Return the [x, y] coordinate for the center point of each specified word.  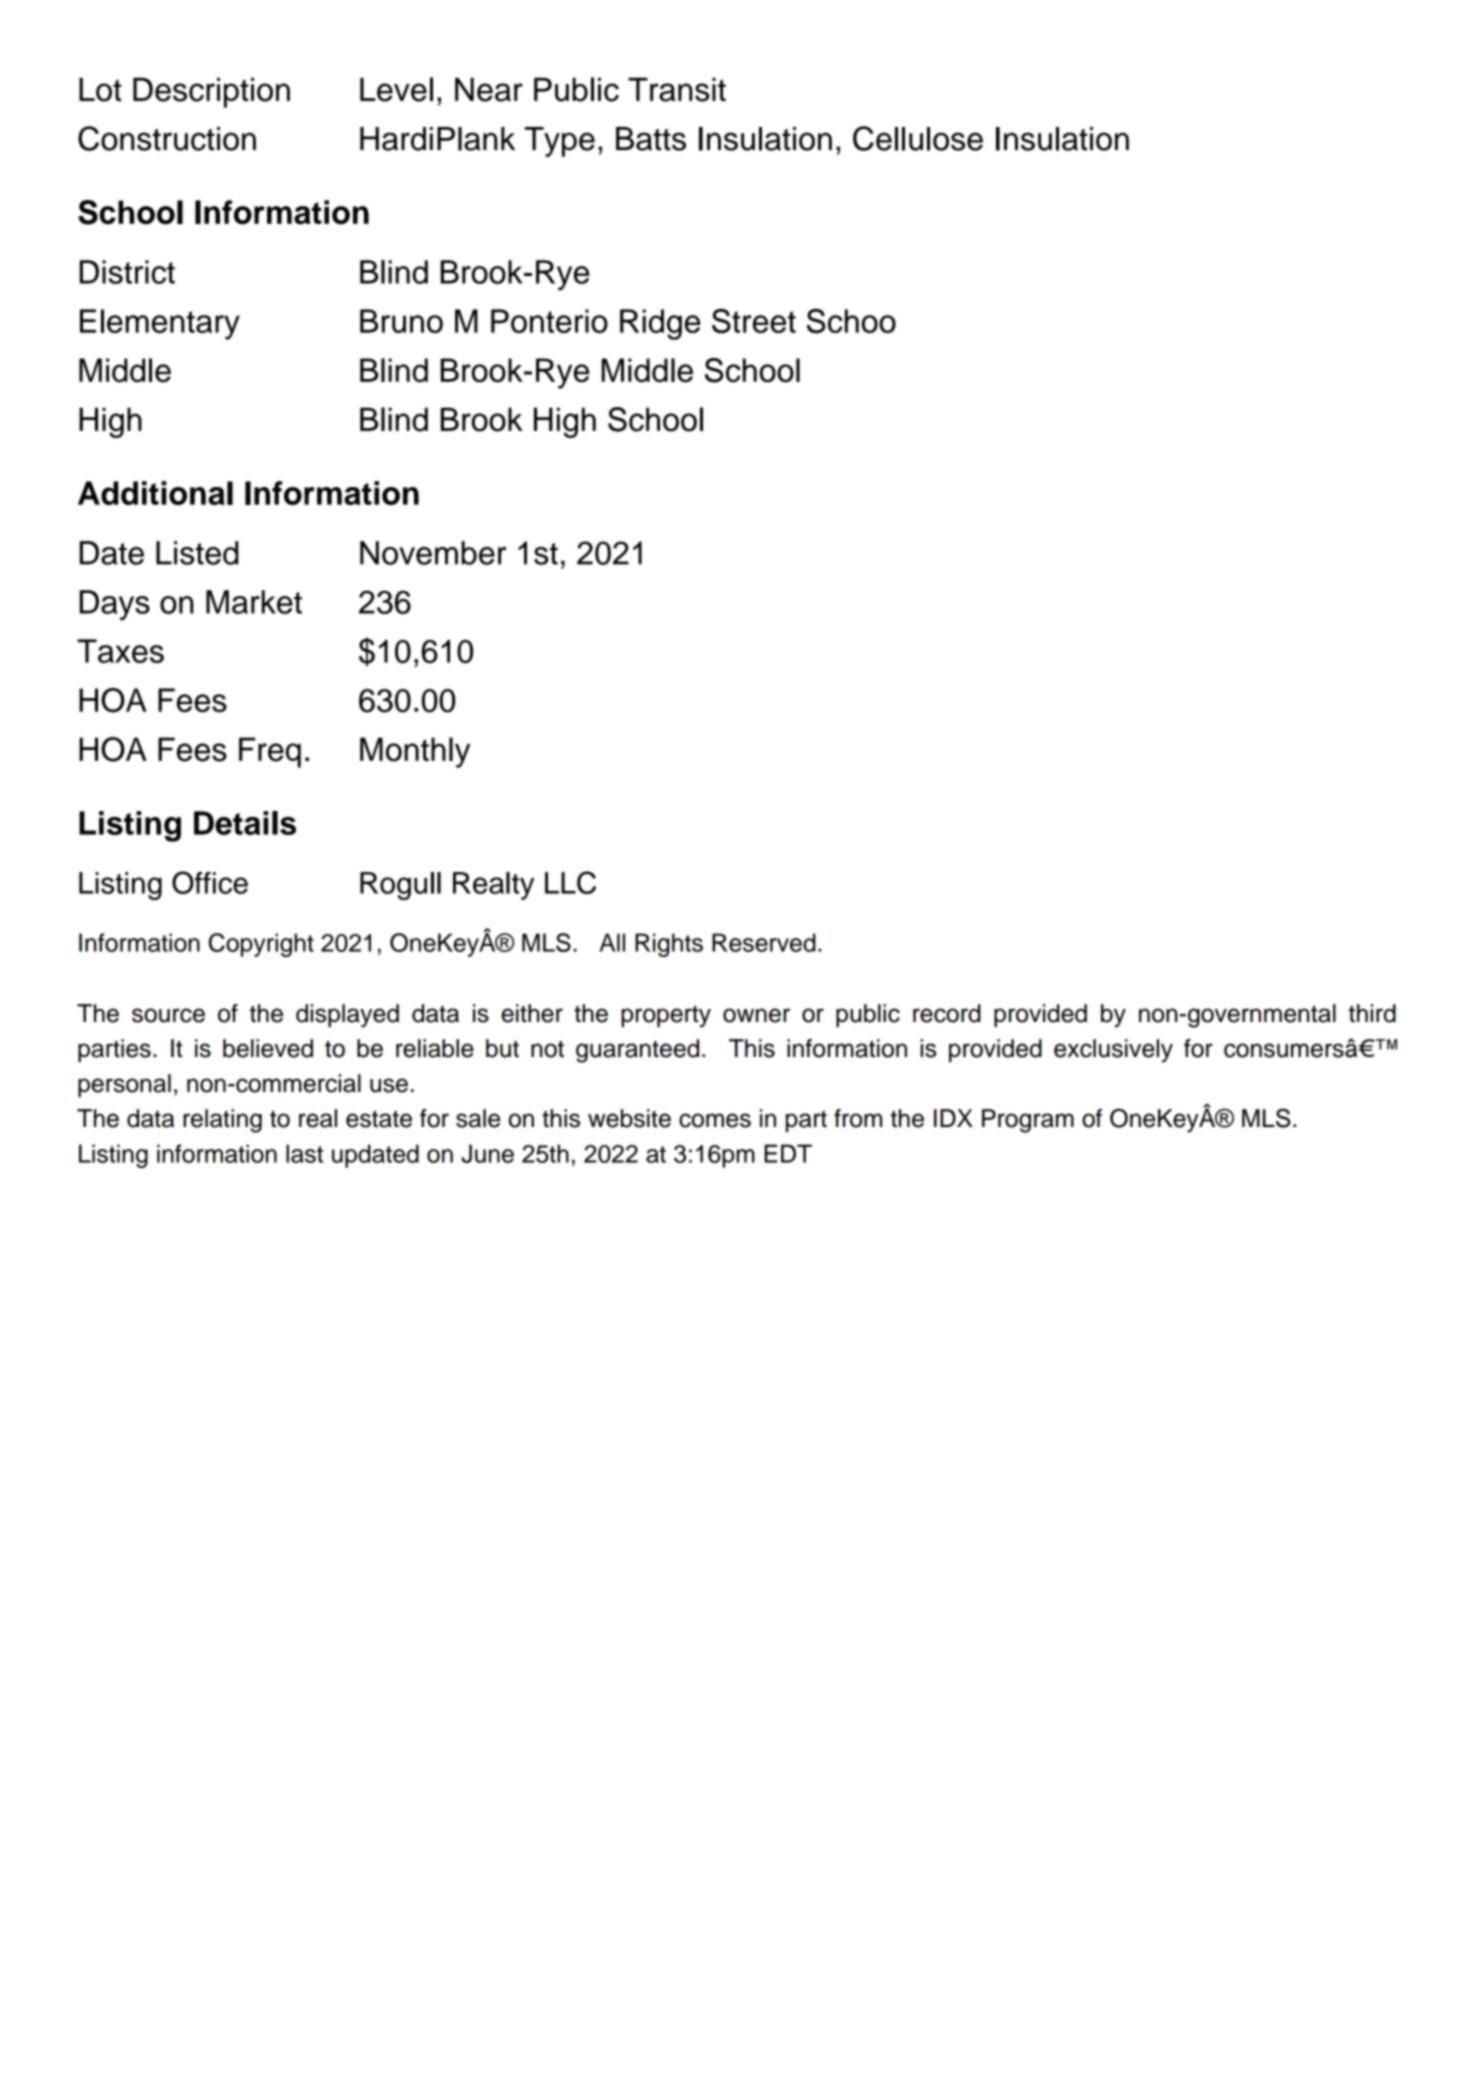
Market [254, 602]
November [433, 553]
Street [754, 321]
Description [211, 92]
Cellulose [918, 138]
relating [222, 1121]
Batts [651, 139]
